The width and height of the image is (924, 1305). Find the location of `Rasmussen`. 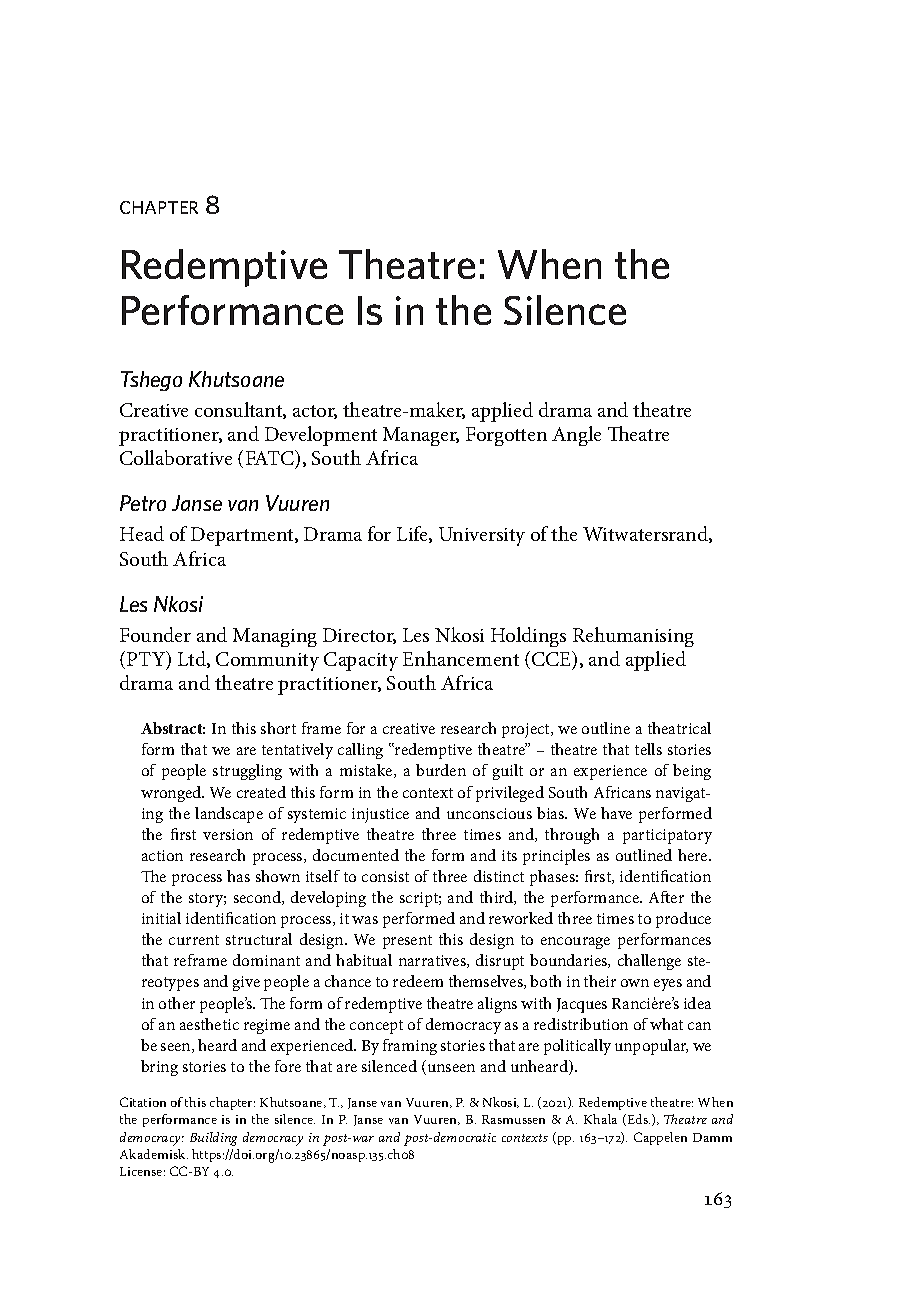

Rasmussen is located at coordinates (513, 1119).
